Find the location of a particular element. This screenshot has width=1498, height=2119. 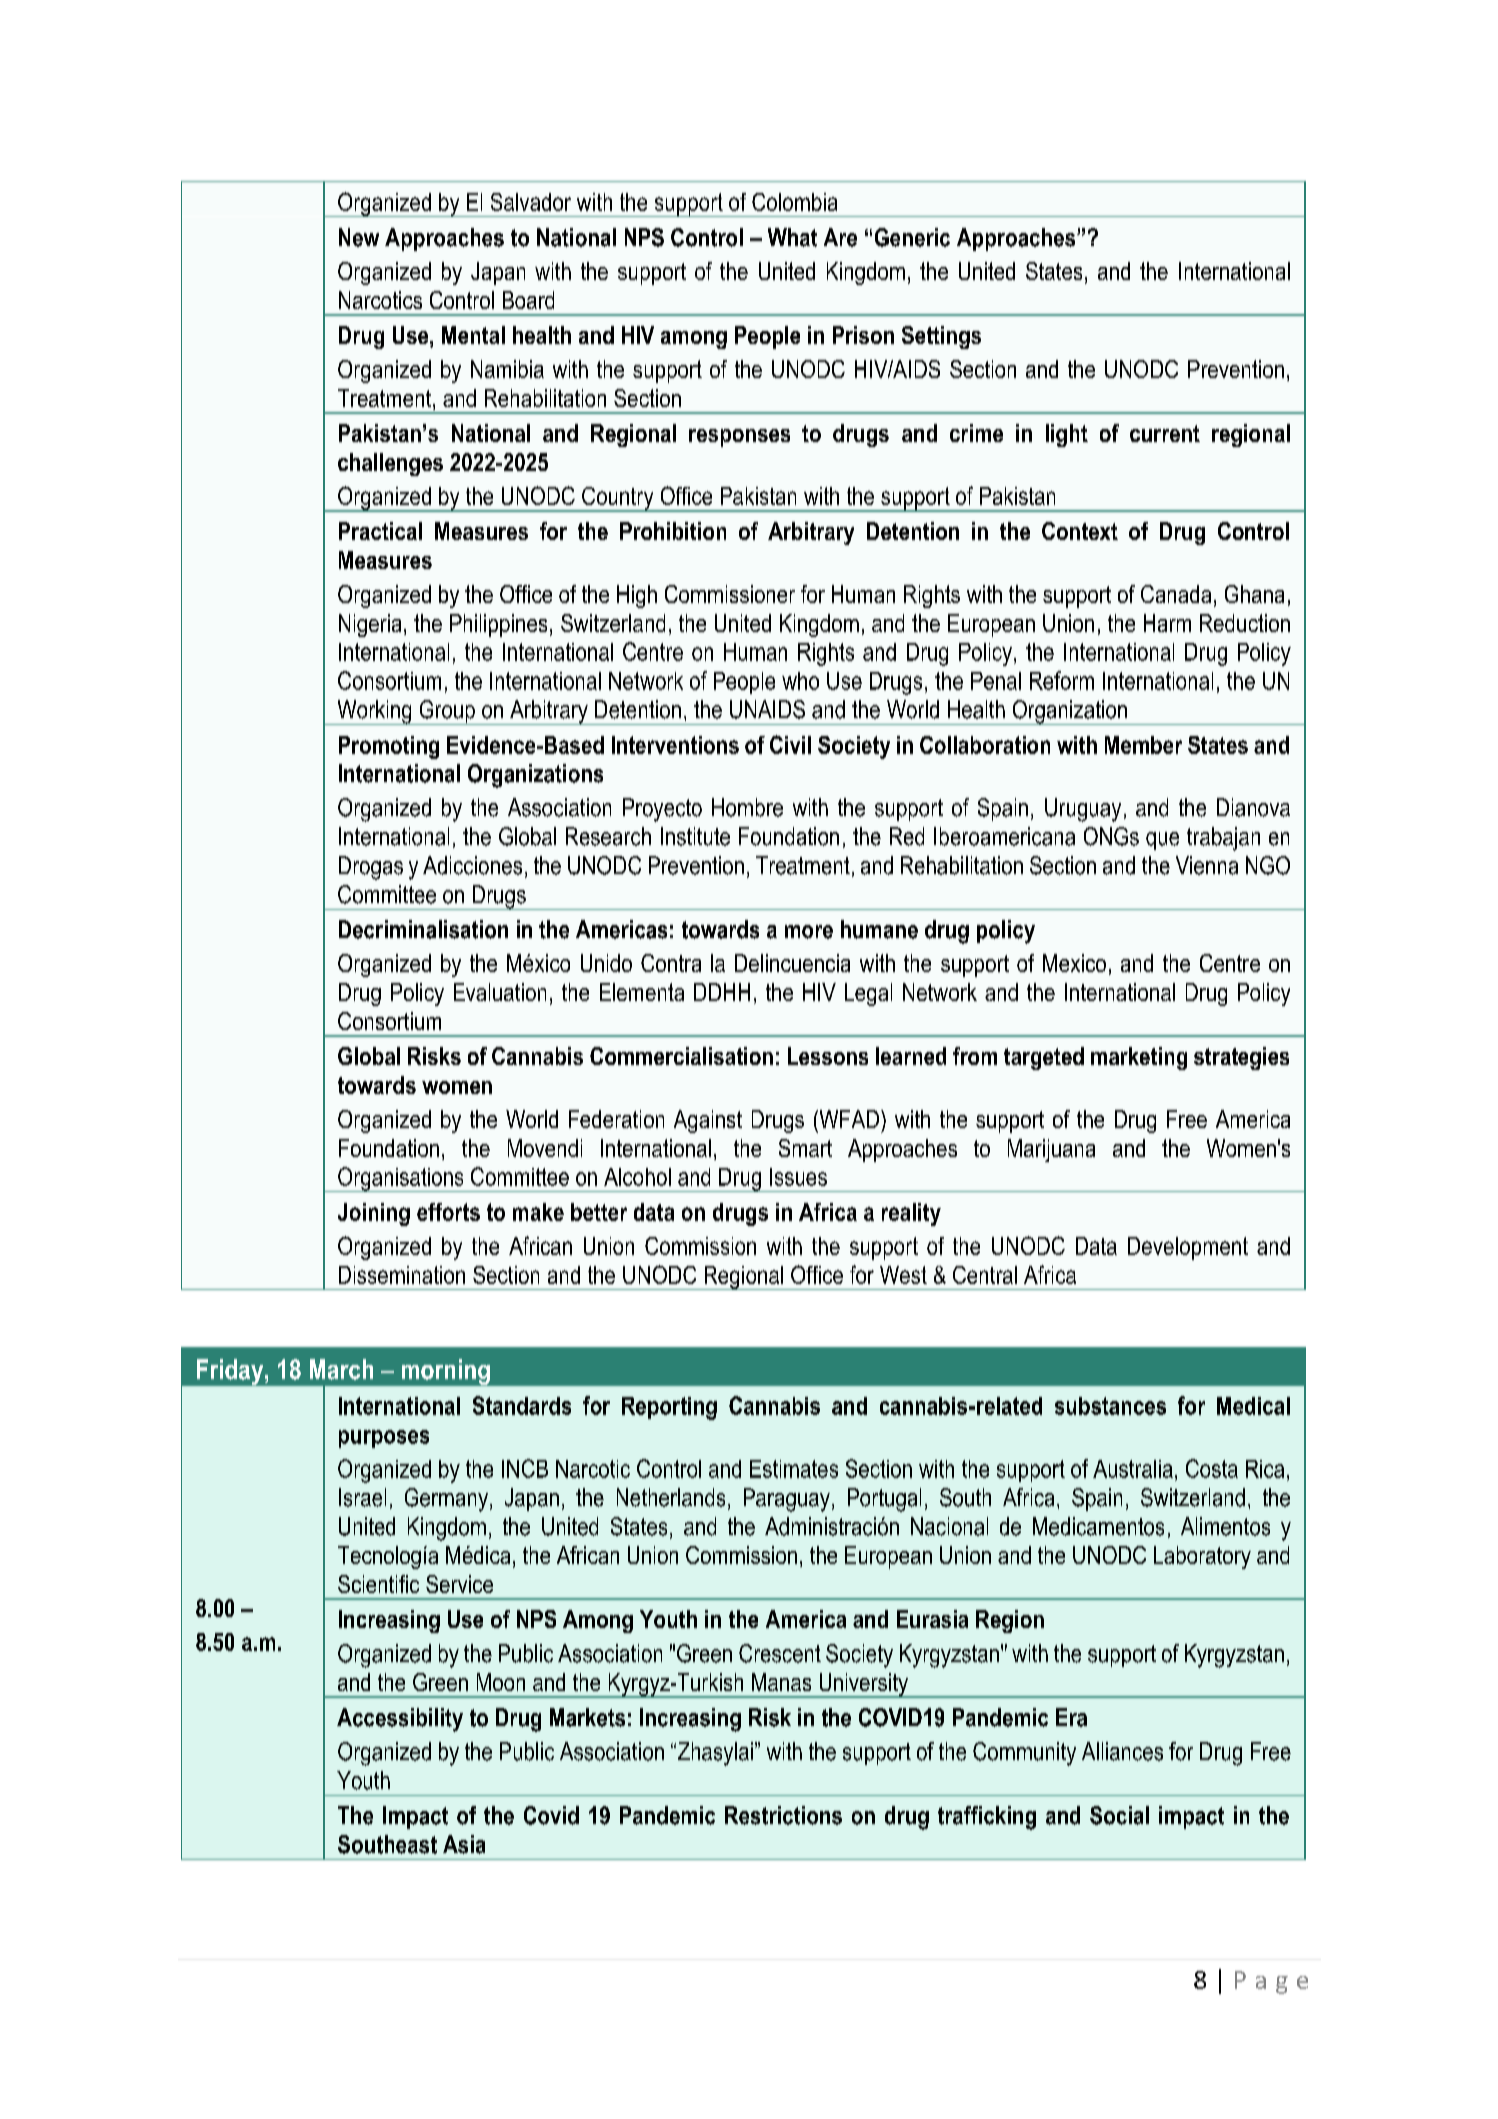

Evaluation is located at coordinates (500, 992).
